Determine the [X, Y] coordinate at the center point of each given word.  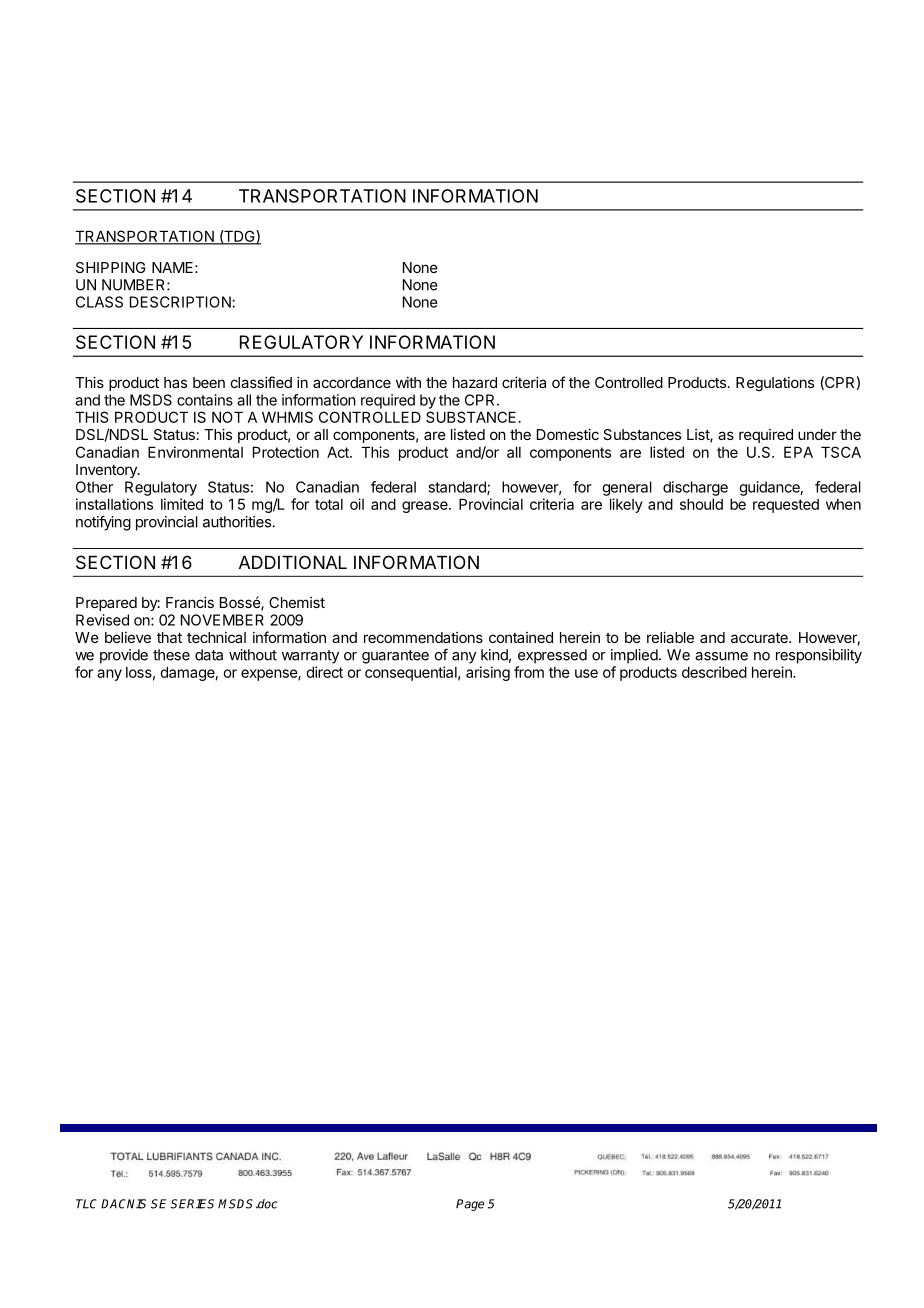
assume [721, 656]
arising [488, 673]
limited [182, 504]
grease [426, 507]
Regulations [775, 384]
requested [786, 506]
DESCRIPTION [181, 302]
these [171, 655]
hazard [475, 382]
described [714, 672]
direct [324, 672]
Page [470, 1205]
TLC [86, 1204]
